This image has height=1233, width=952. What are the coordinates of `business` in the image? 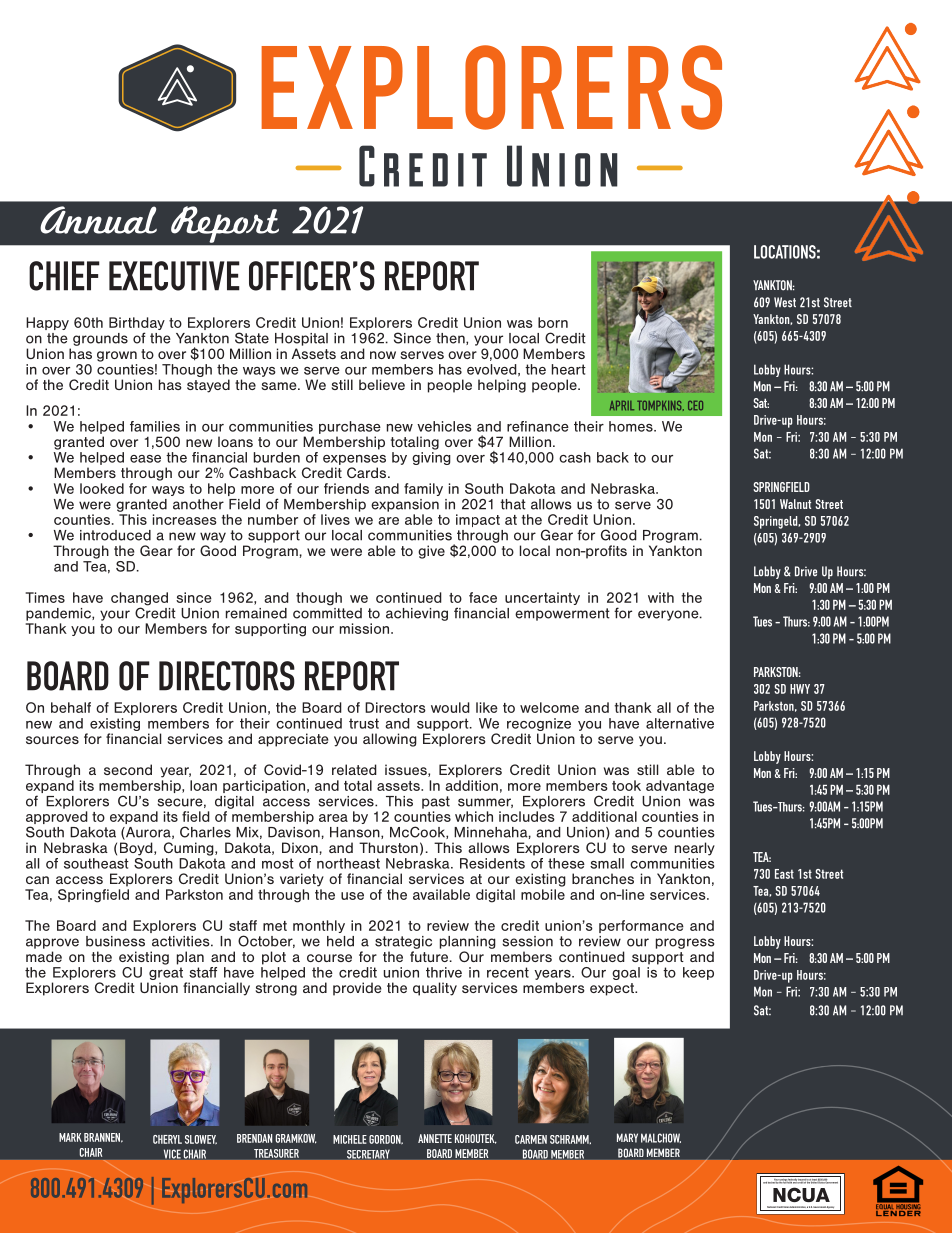 It's located at (115, 941).
